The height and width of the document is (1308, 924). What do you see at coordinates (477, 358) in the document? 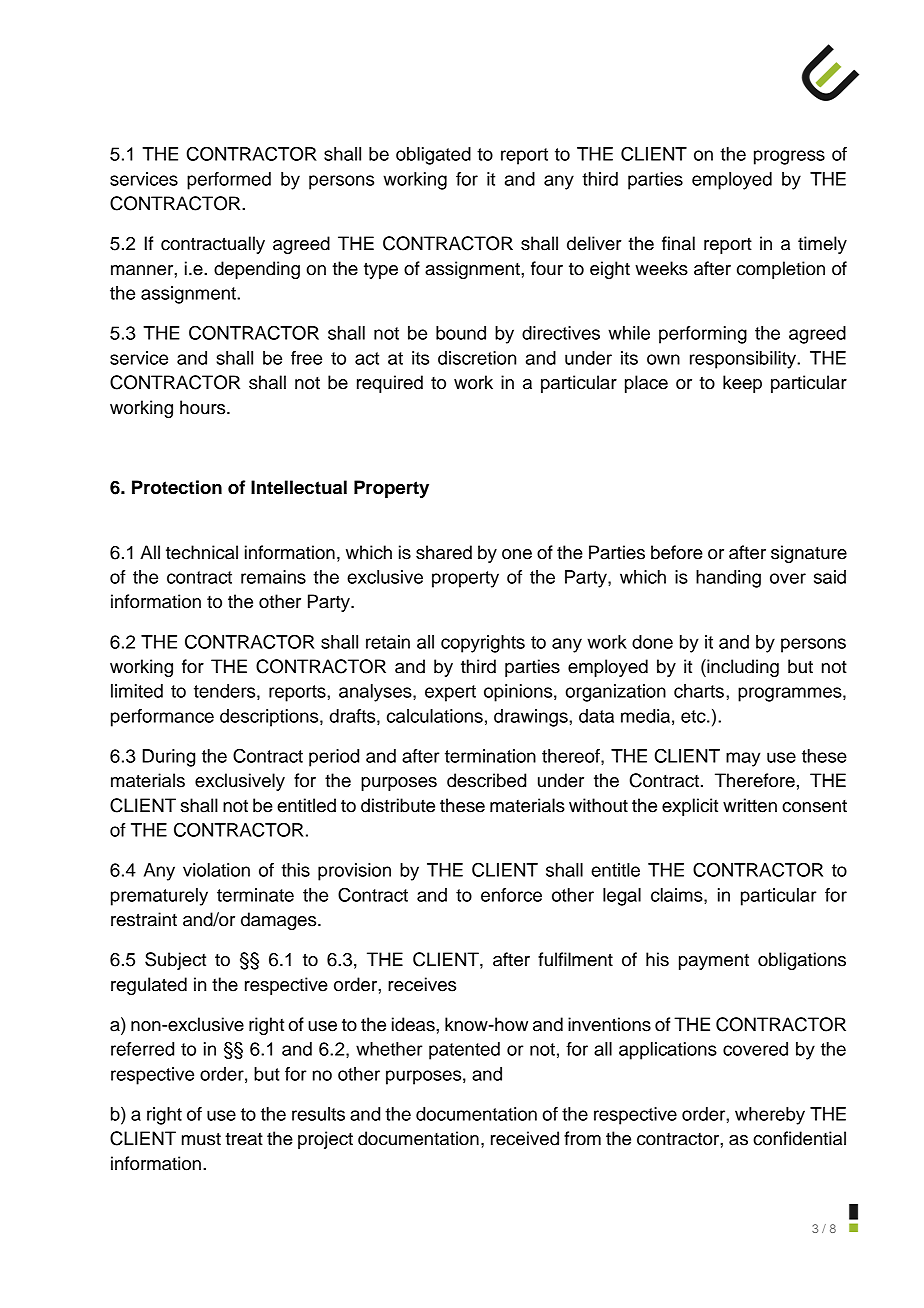
I see `discretion` at bounding box center [477, 358].
